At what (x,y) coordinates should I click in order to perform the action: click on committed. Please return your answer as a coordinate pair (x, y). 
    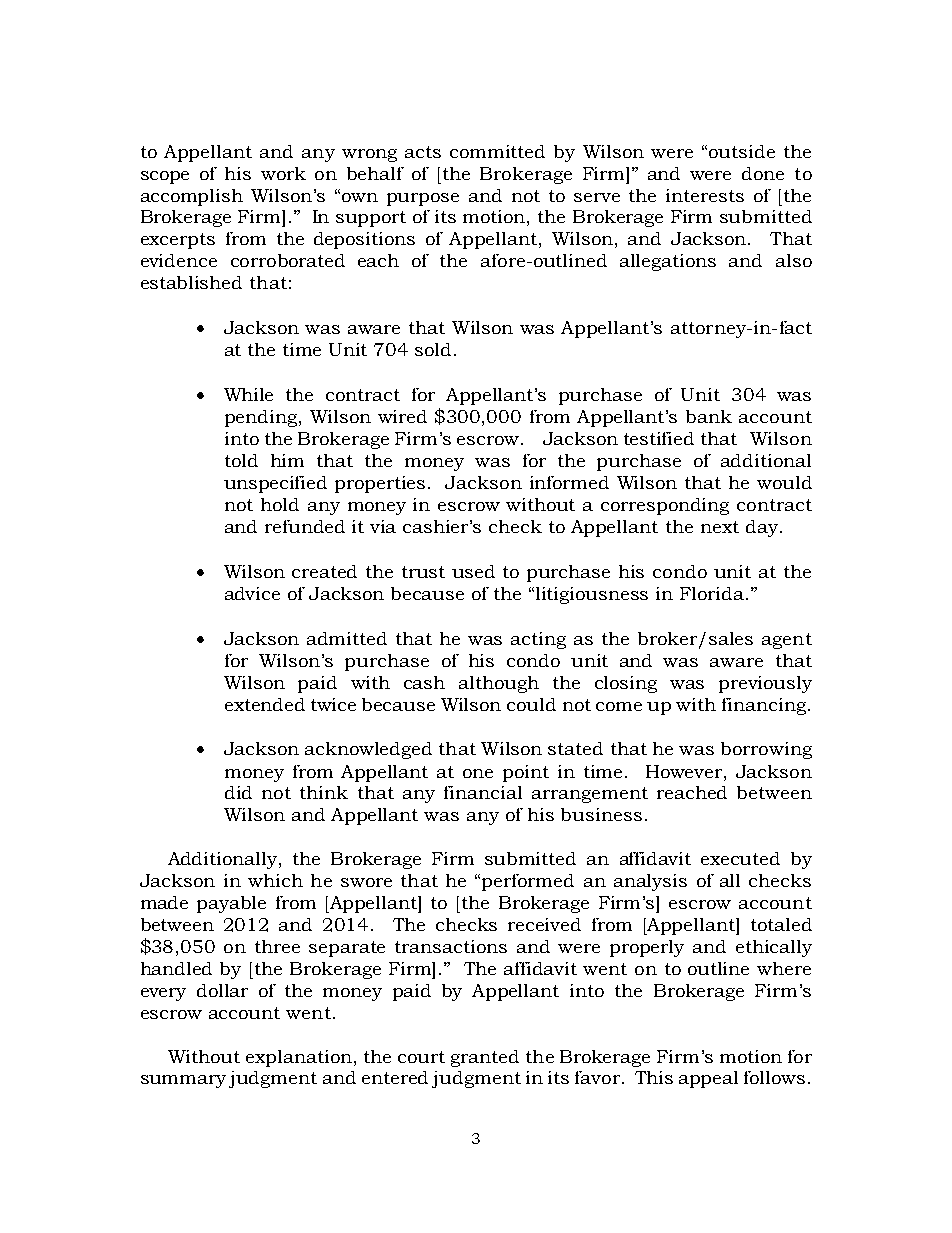
    Looking at the image, I should click on (497, 151).
